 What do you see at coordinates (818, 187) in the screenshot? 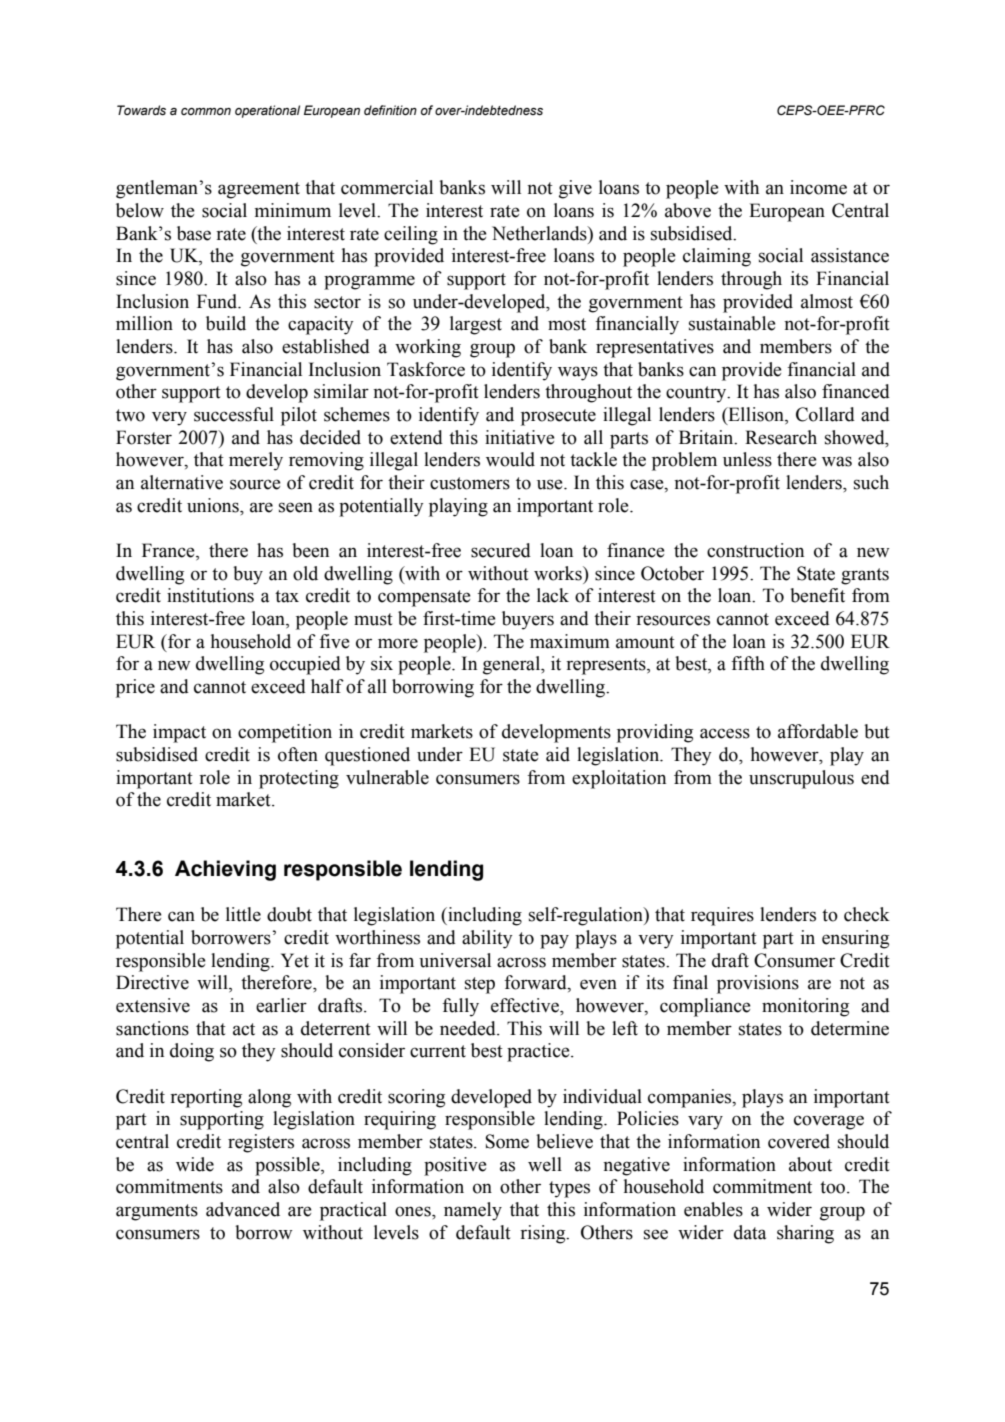
I see `income` at bounding box center [818, 187].
